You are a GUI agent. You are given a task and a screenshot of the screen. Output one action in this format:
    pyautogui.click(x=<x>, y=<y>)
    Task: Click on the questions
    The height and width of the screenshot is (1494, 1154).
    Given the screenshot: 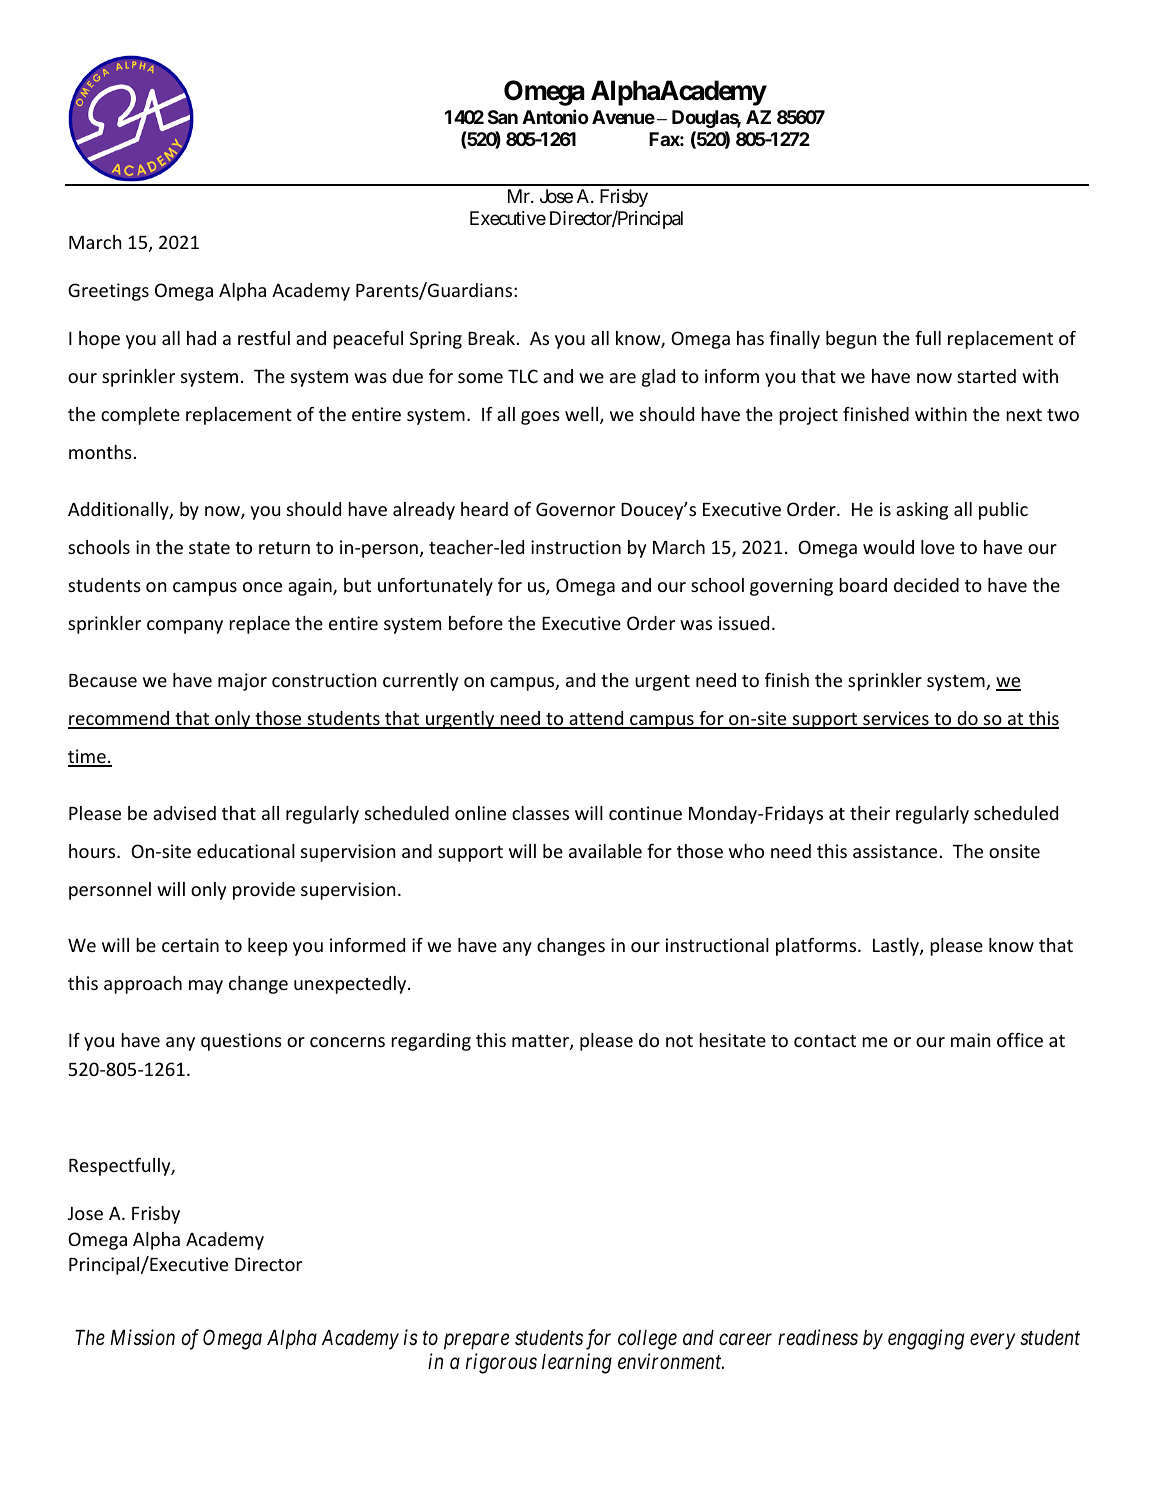 What is the action you would take?
    pyautogui.click(x=241, y=1042)
